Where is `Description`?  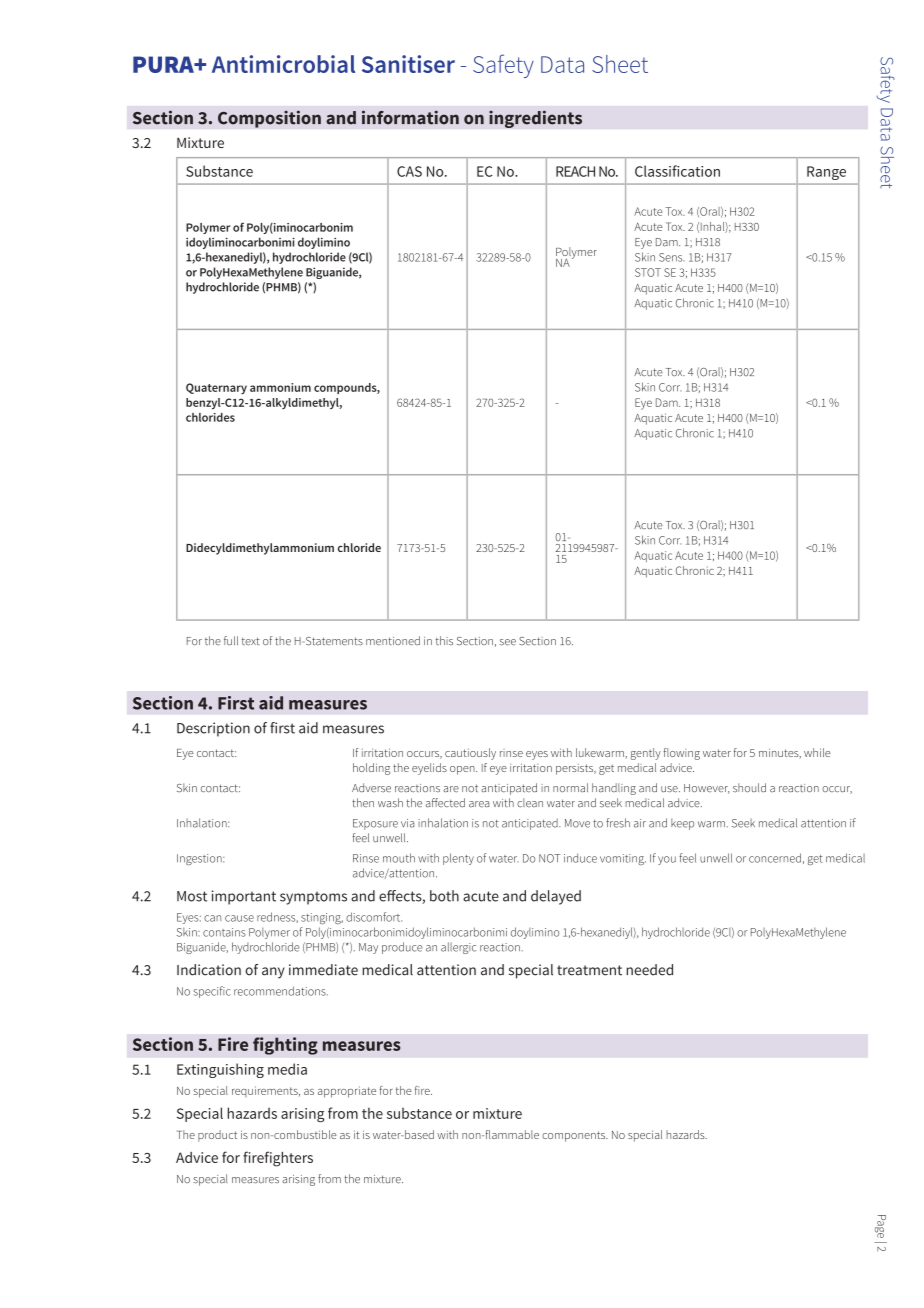
Description is located at coordinates (213, 729).
